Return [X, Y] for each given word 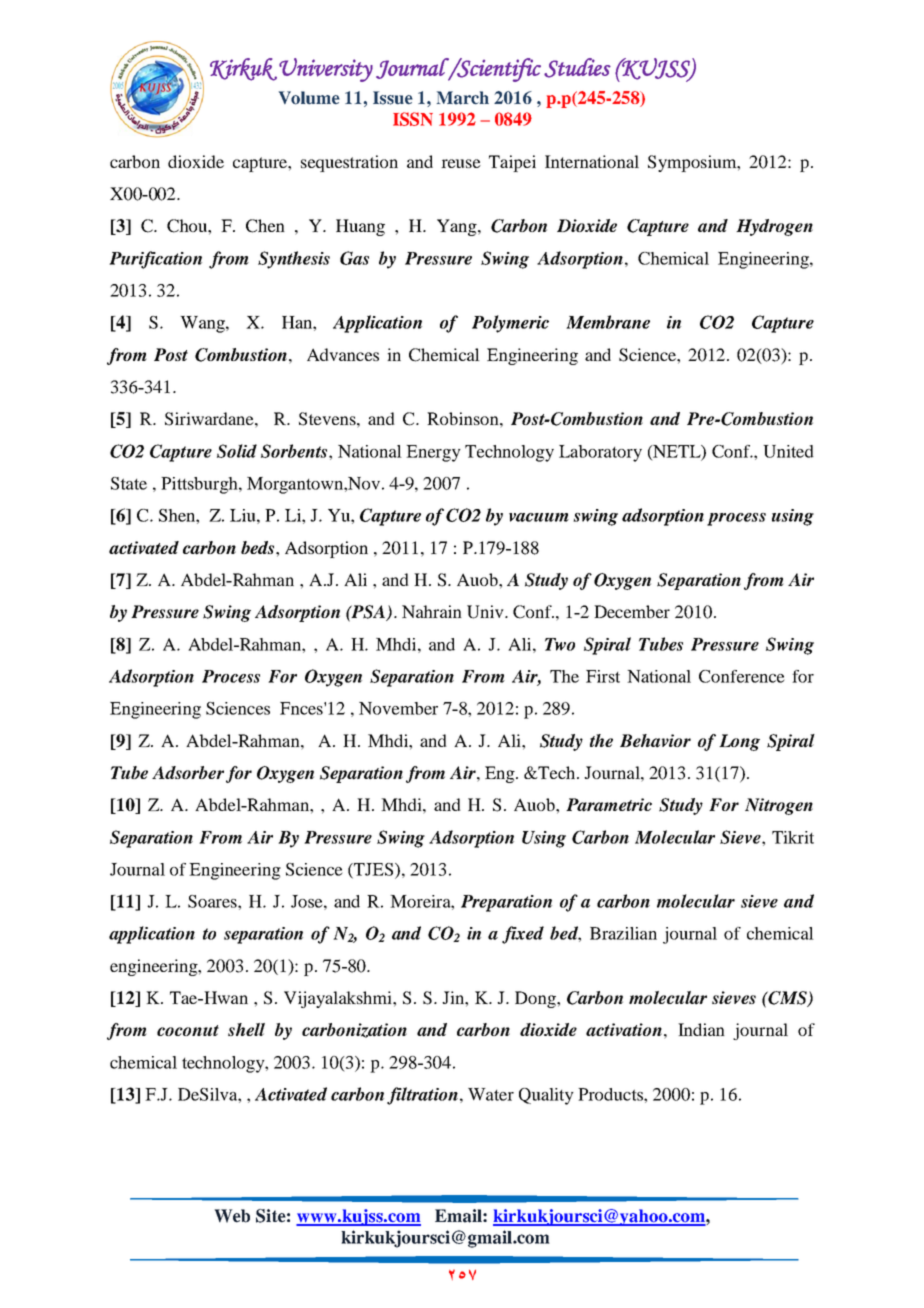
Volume [309, 98]
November [398, 708]
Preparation [506, 903]
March [463, 98]
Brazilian [623, 933]
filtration [422, 1096]
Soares [213, 901]
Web [232, 1216]
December [632, 611]
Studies [577, 68]
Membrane [608, 322]
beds [259, 547]
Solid [237, 451]
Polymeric [510, 324]
